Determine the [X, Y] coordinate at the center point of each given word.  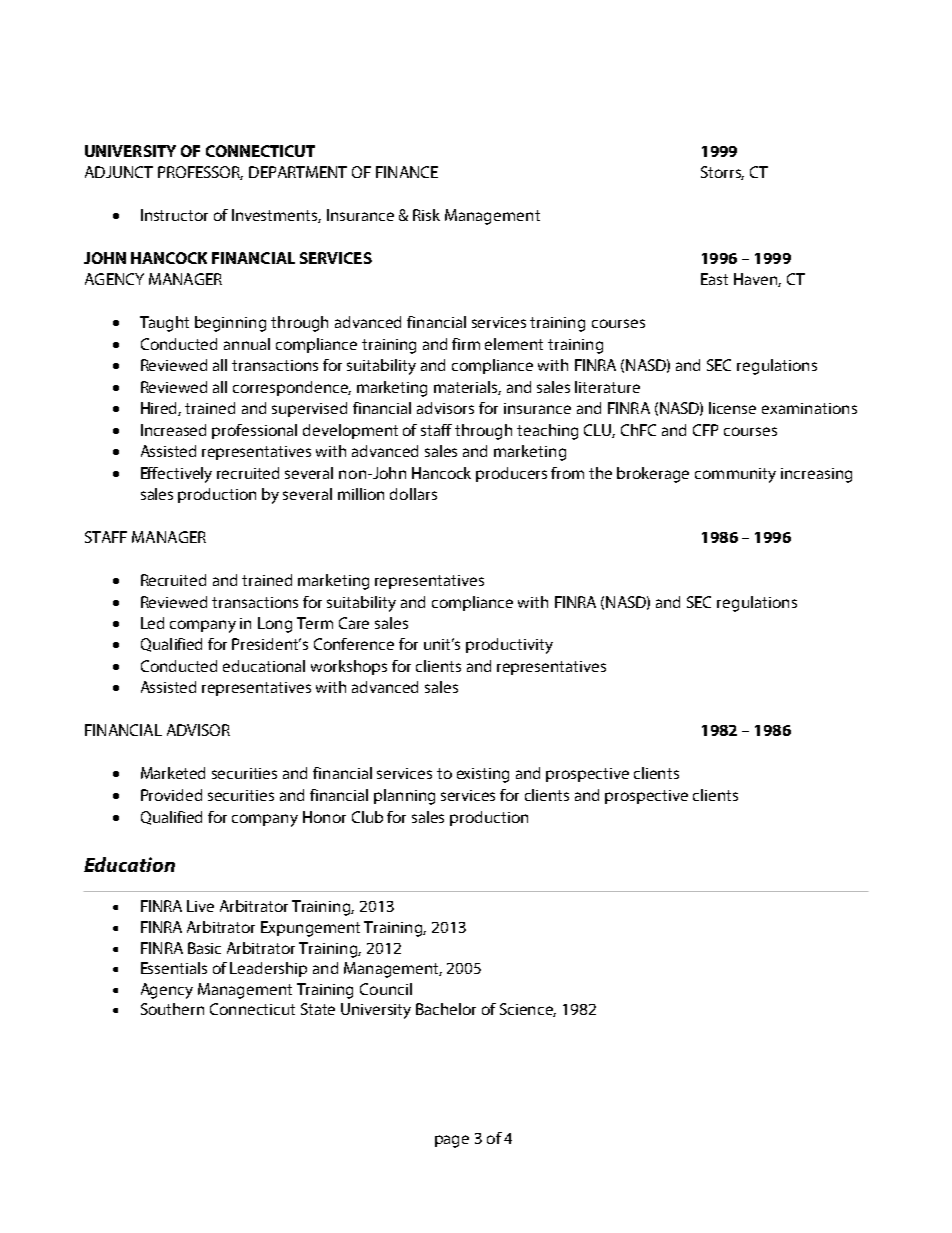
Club [367, 817]
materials [467, 388]
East [714, 279]
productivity [509, 646]
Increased [173, 430]
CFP [705, 430]
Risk [426, 215]
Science [528, 1010]
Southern [172, 1009]
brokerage [653, 475]
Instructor [174, 215]
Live [200, 906]
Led [152, 623]
